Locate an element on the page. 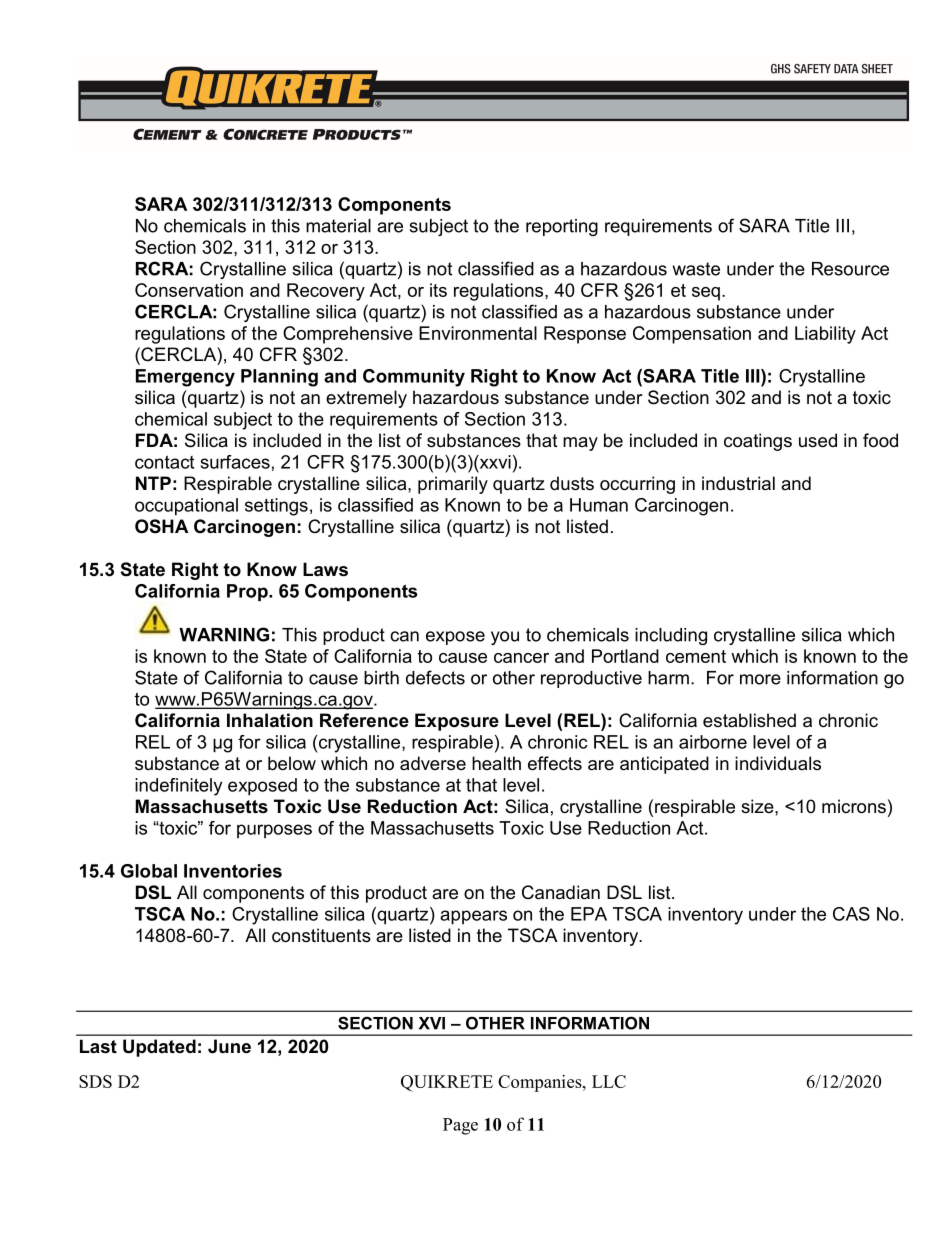 This image has width=952, height=1233. QUIKRETE is located at coordinates (447, 1083).
